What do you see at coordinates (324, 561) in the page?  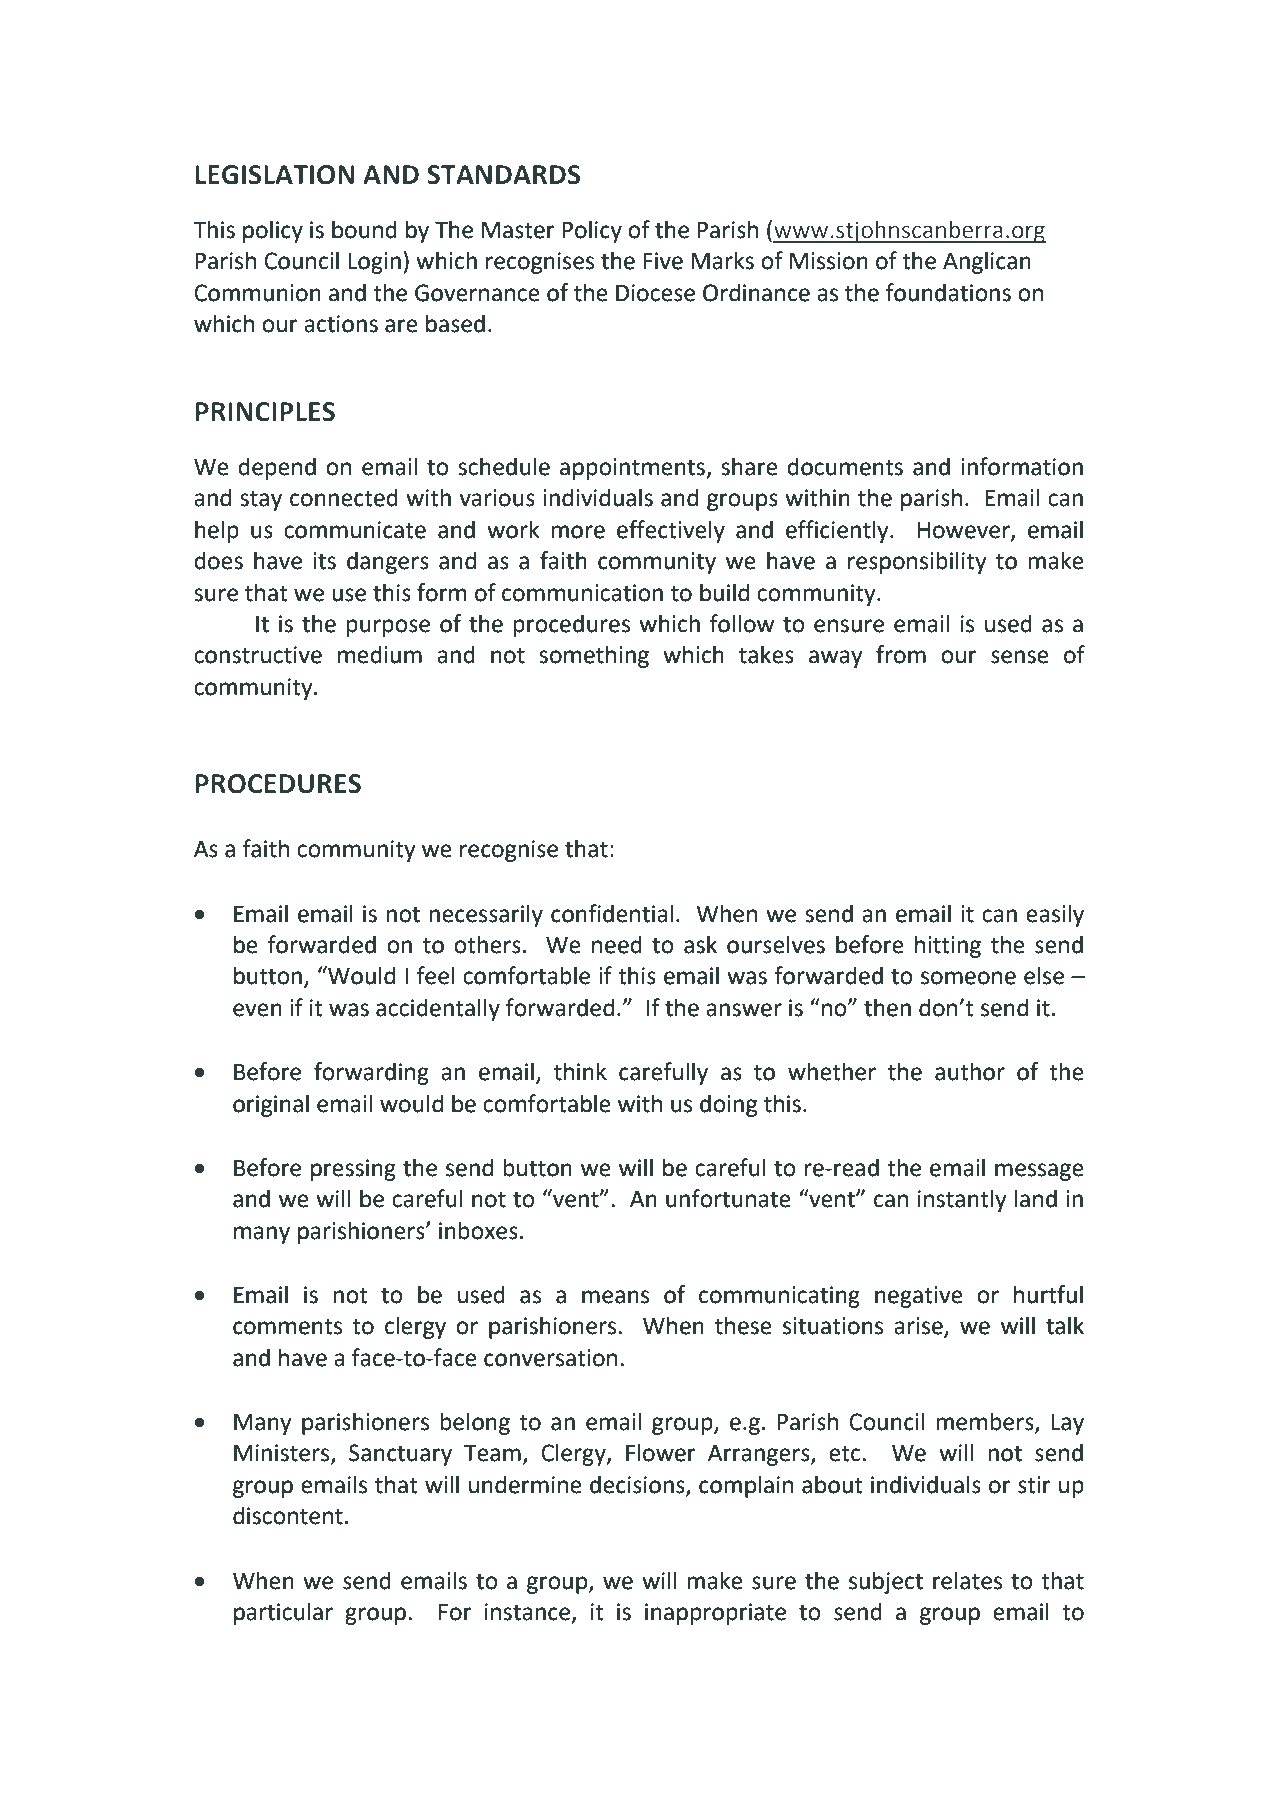 I see `its` at bounding box center [324, 561].
